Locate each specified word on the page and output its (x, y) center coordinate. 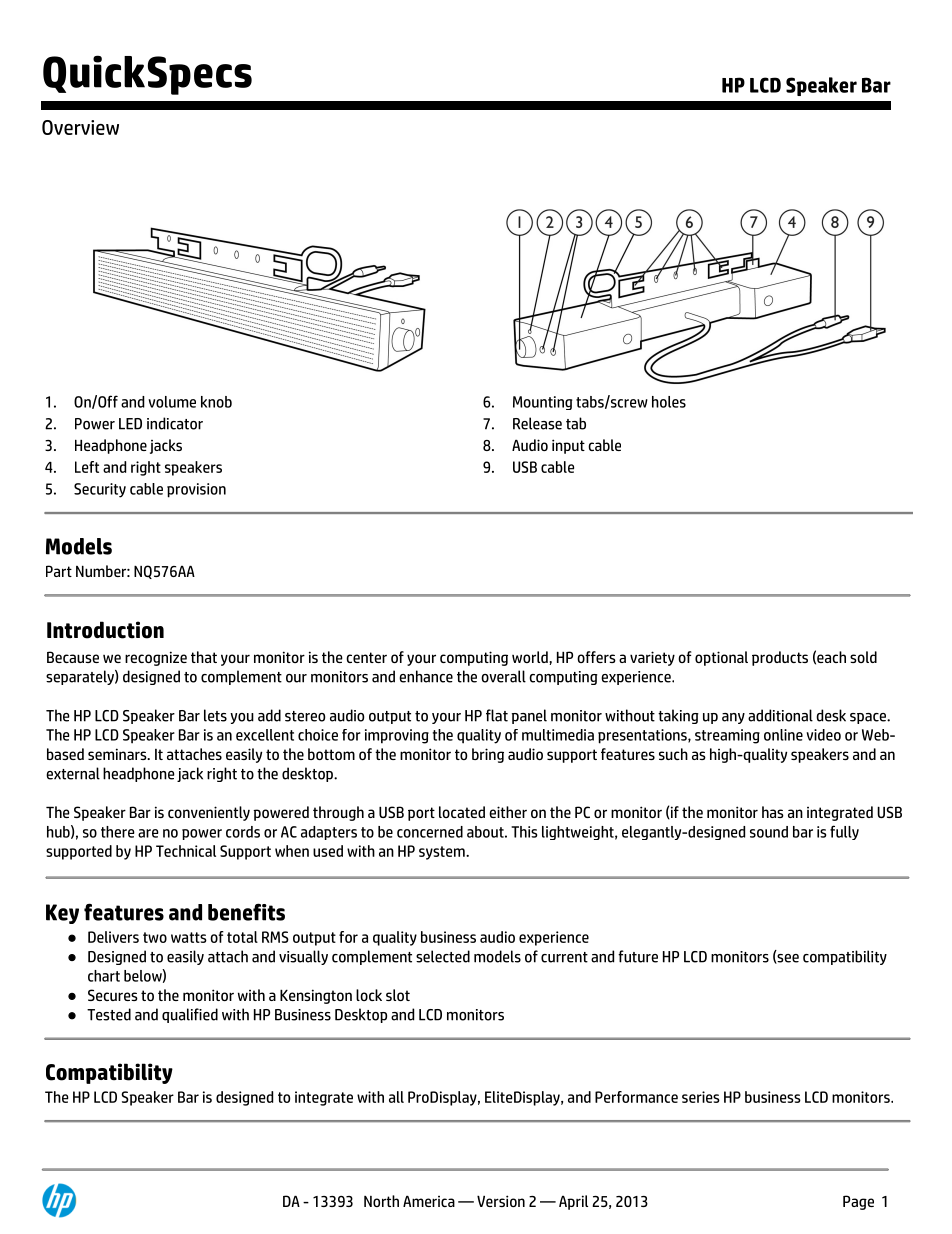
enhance (426, 676)
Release (537, 423)
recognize (156, 658)
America (429, 1201)
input (568, 446)
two (155, 937)
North (381, 1201)
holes (669, 402)
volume (172, 402)
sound (769, 832)
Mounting (543, 403)
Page (858, 1202)
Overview (80, 127)
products (780, 658)
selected (443, 956)
